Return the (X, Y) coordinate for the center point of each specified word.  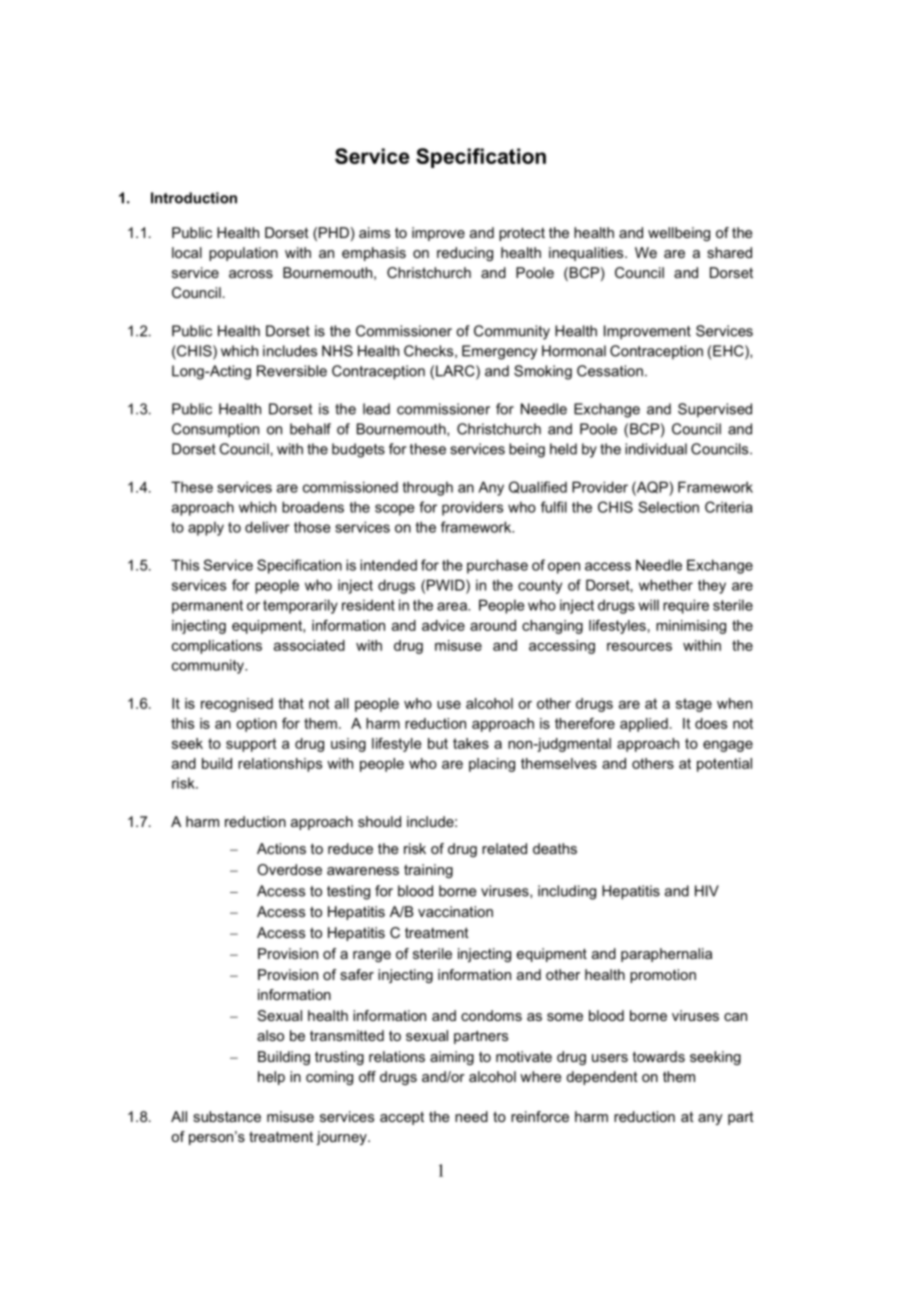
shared (729, 252)
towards (659, 1056)
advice (443, 625)
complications (217, 647)
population (243, 254)
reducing (465, 254)
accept (402, 1118)
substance (227, 1116)
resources (639, 646)
